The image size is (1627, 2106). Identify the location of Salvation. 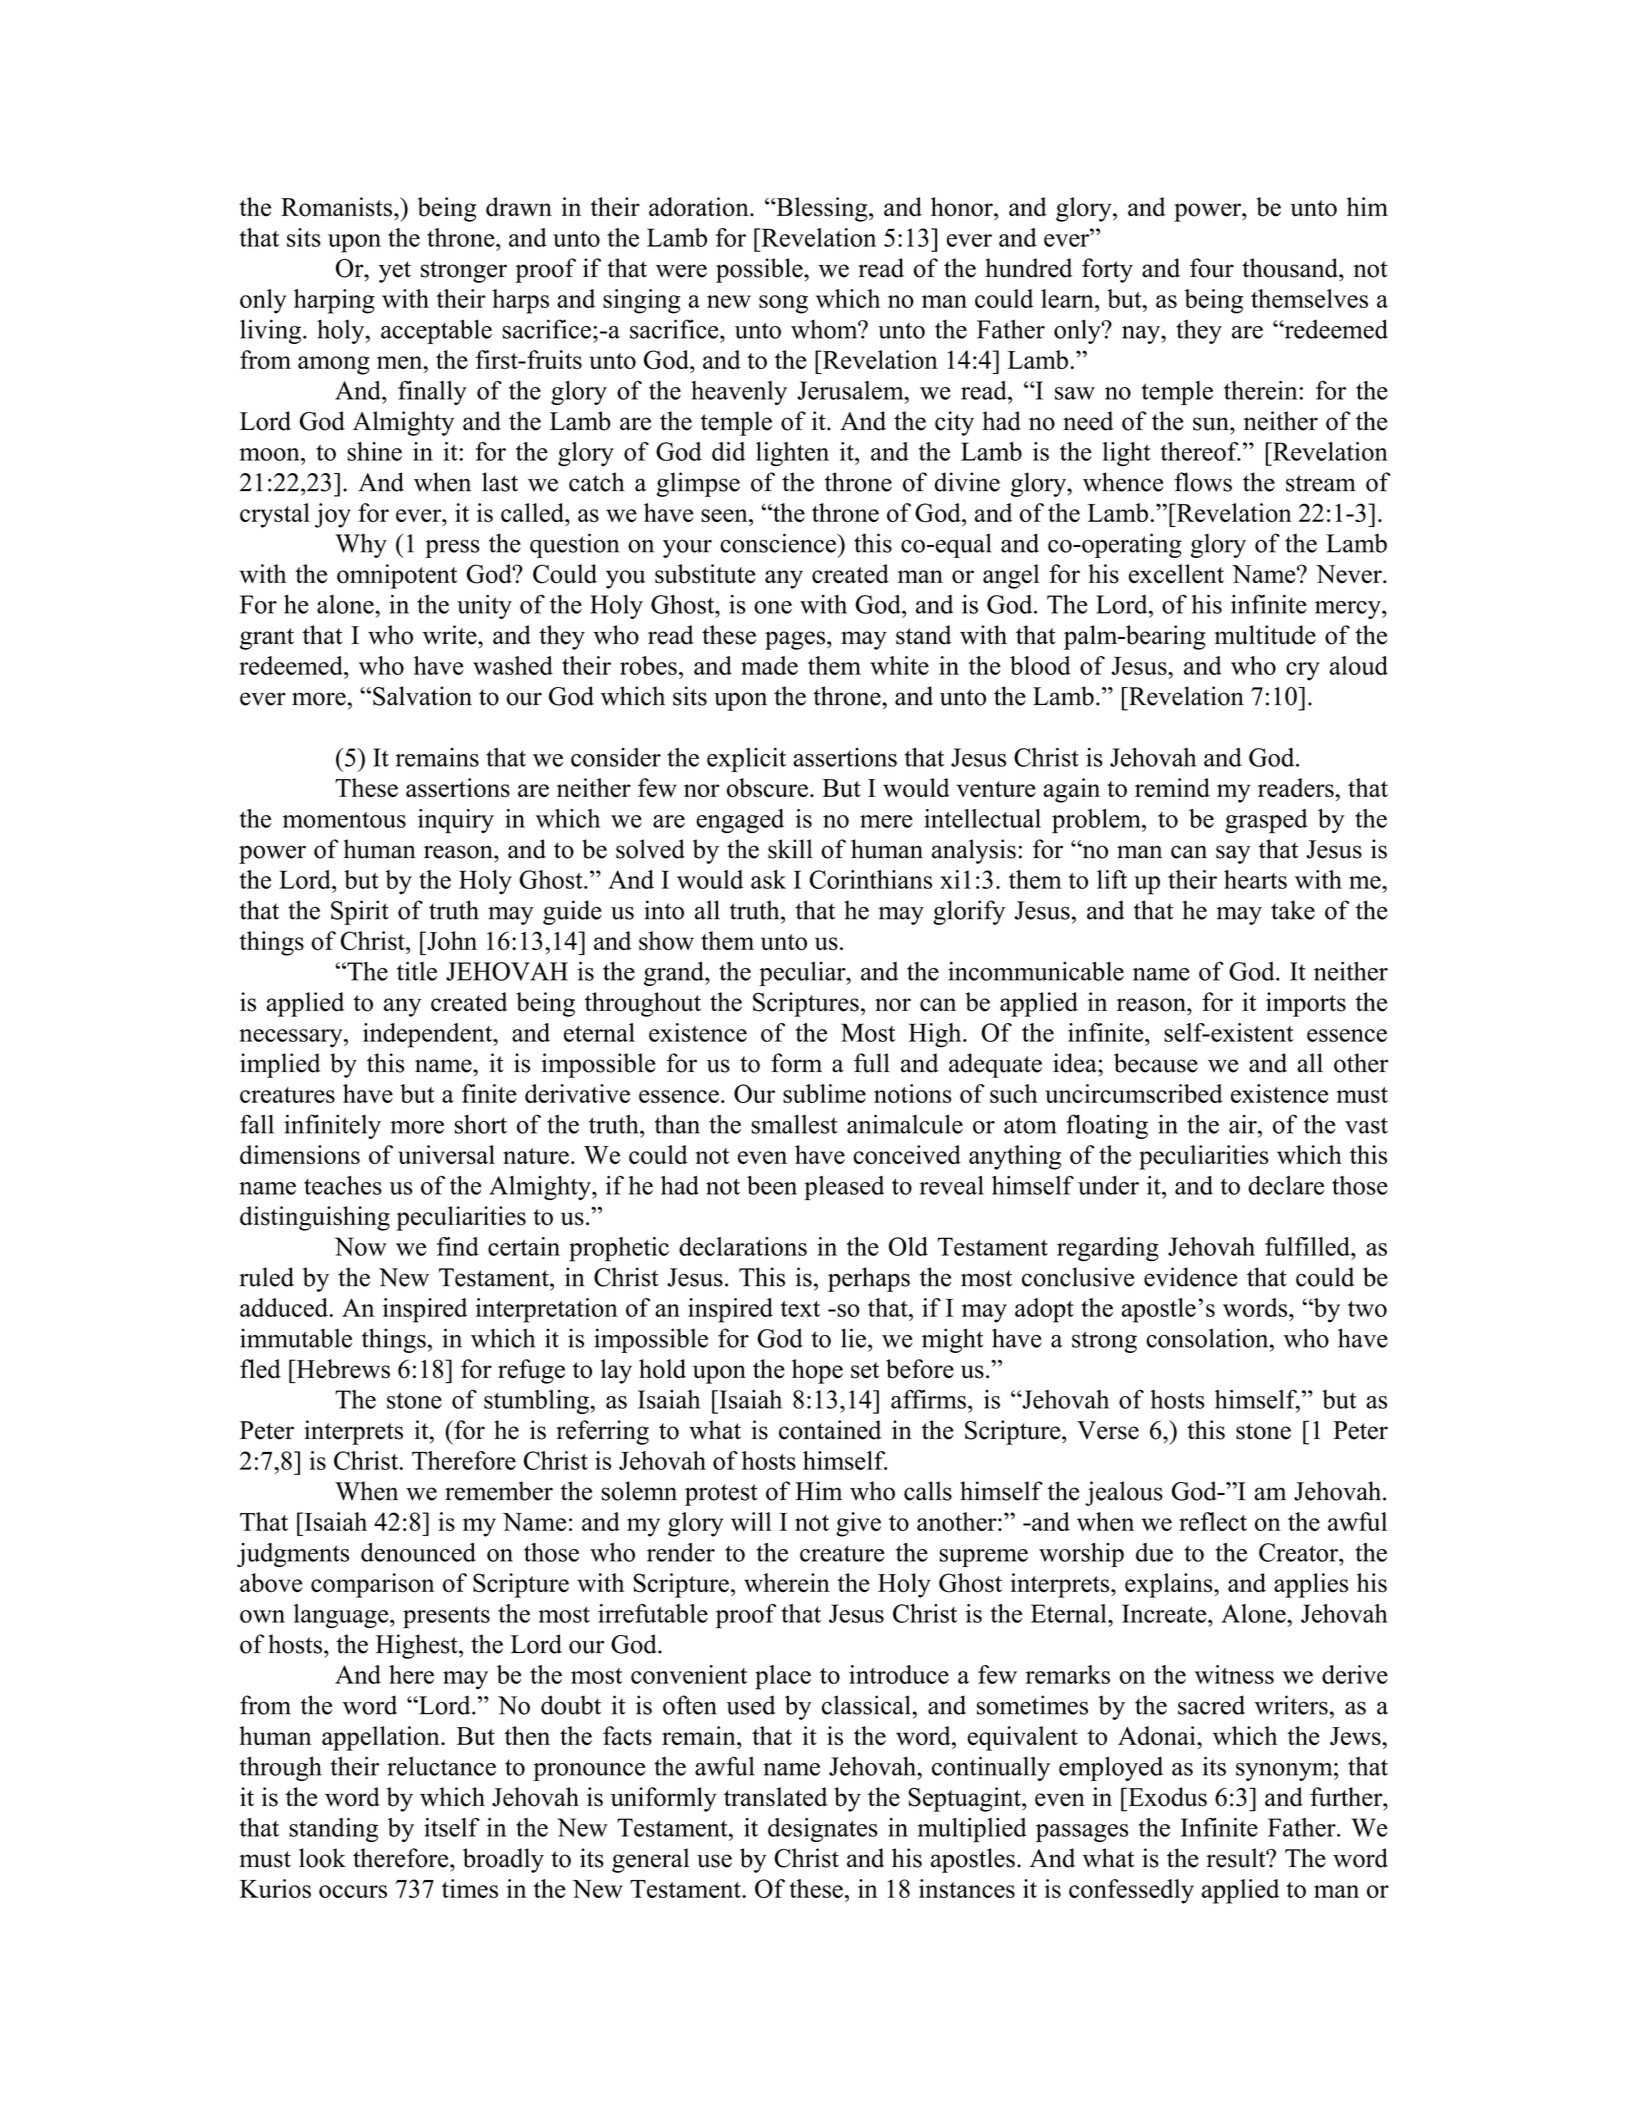
(422, 696).
